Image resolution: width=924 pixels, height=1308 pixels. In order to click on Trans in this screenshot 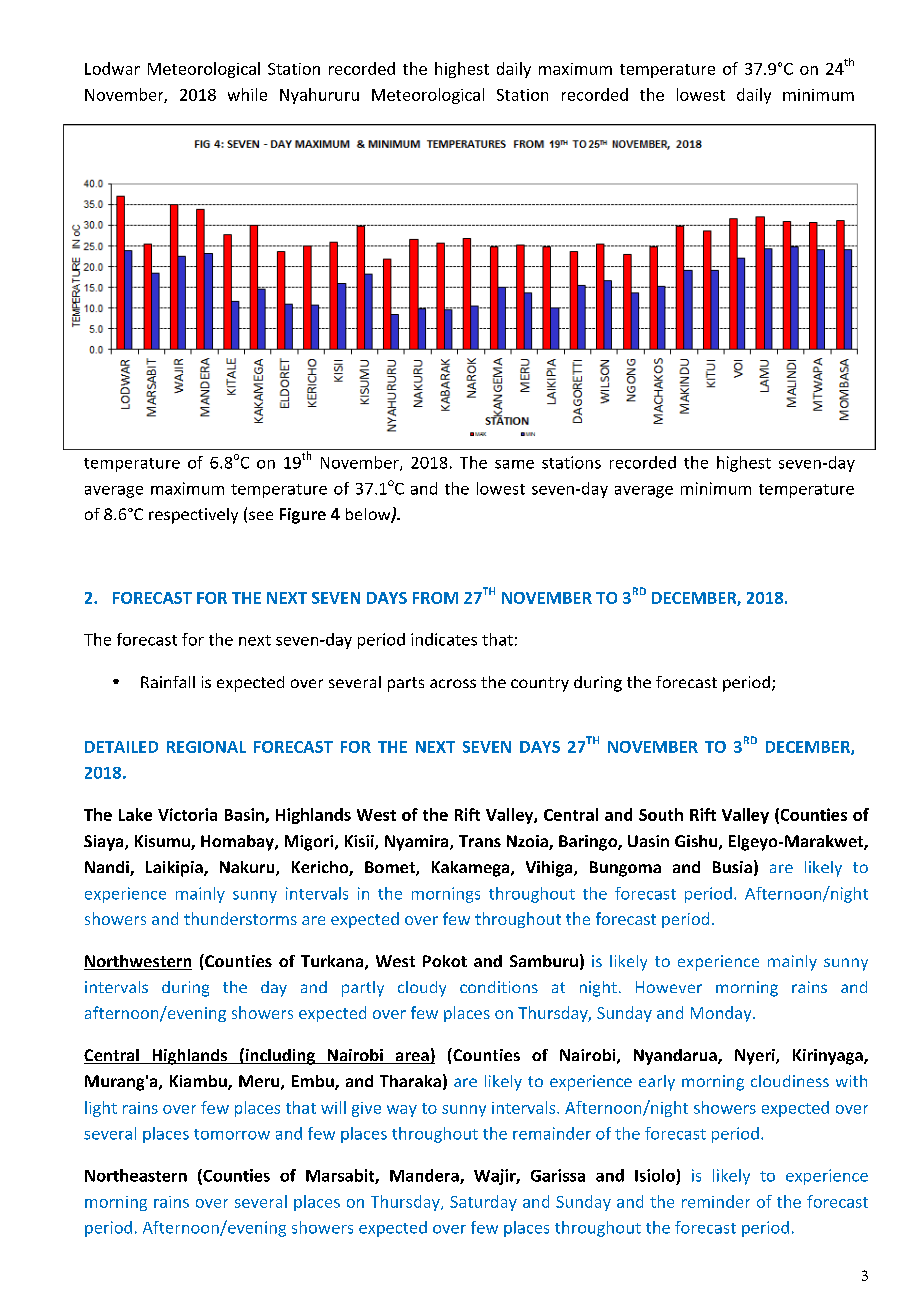, I will do `click(480, 841)`.
